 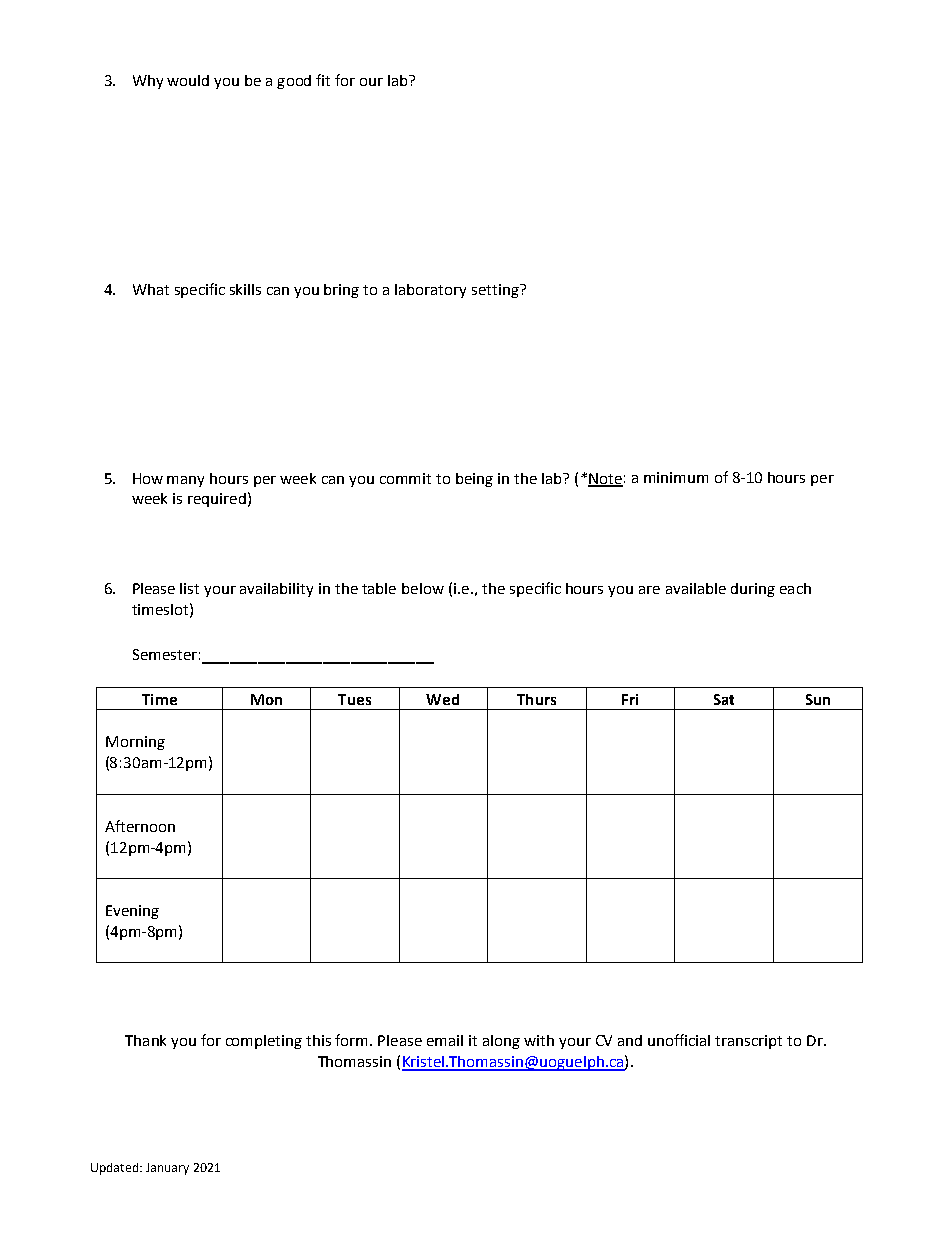 What do you see at coordinates (189, 588) in the screenshot?
I see `list` at bounding box center [189, 588].
